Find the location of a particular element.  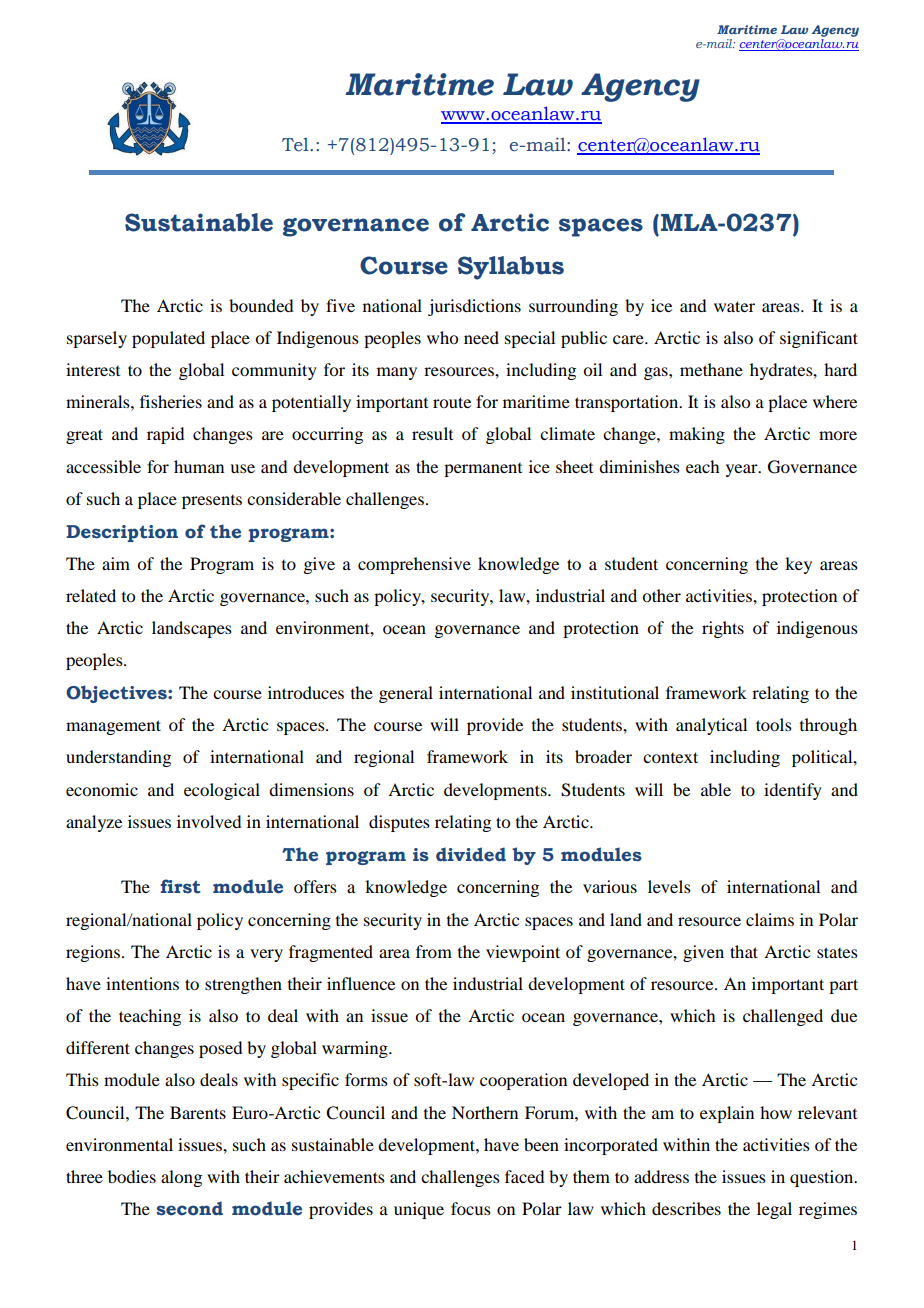

key is located at coordinates (798, 565).
